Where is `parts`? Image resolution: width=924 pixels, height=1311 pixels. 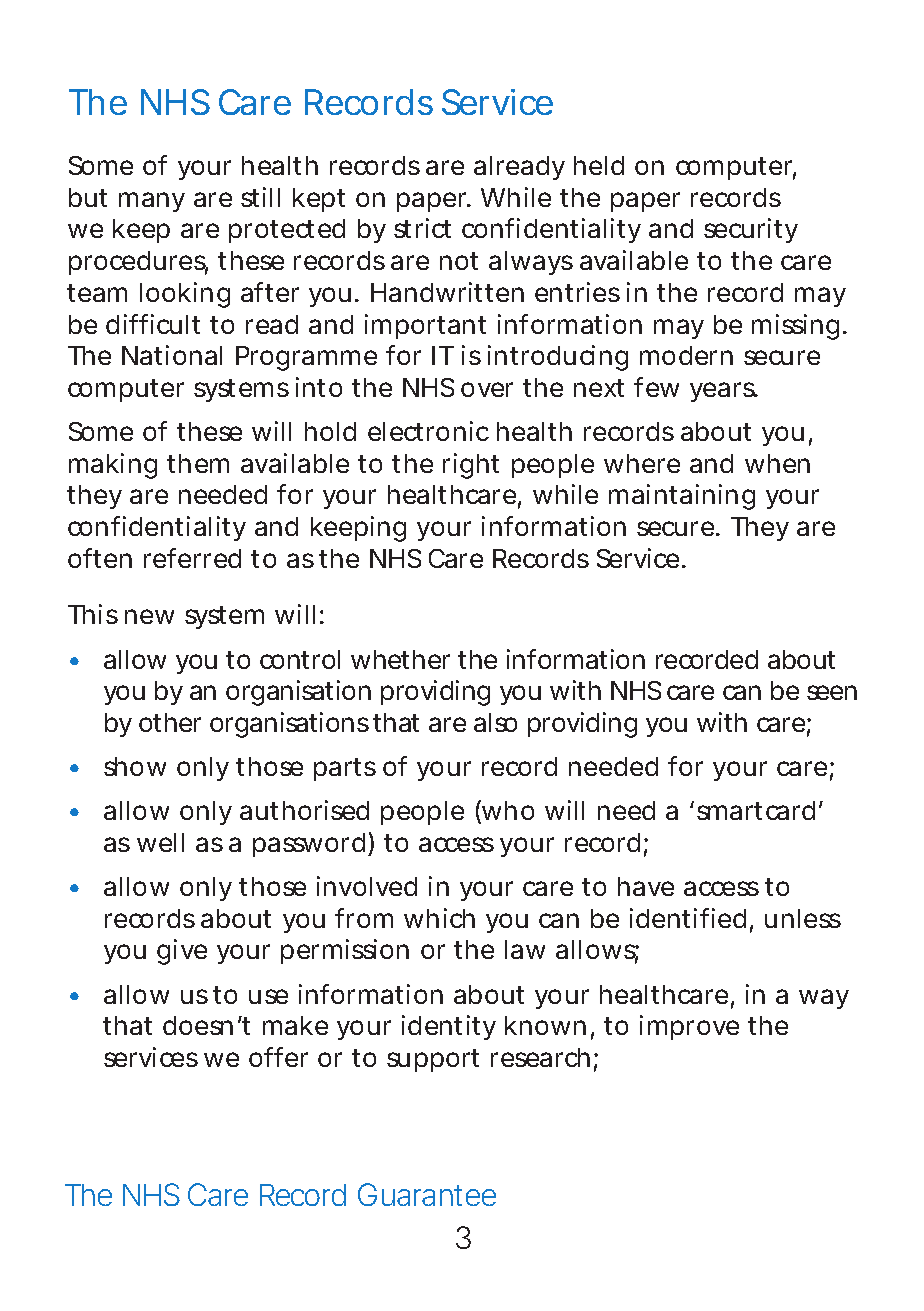
parts is located at coordinates (345, 769).
